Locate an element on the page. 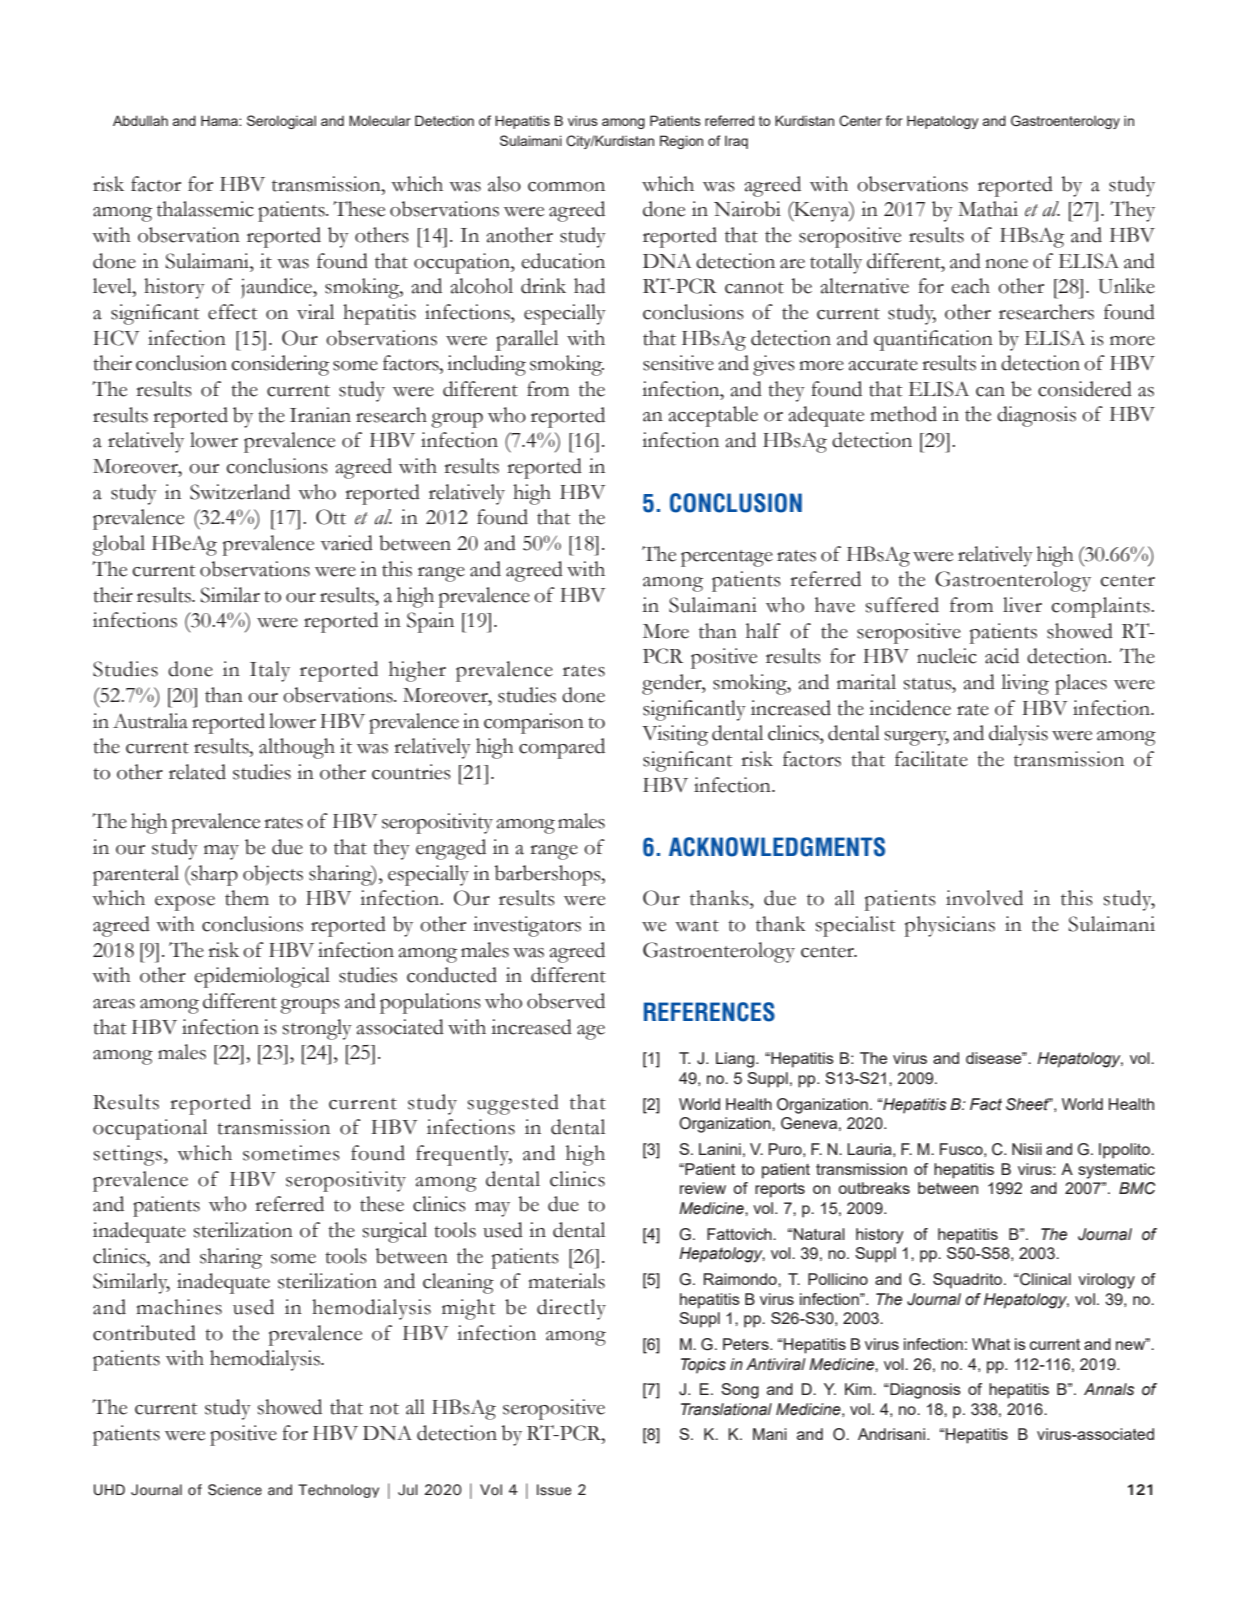  facilitate is located at coordinates (931, 759).
